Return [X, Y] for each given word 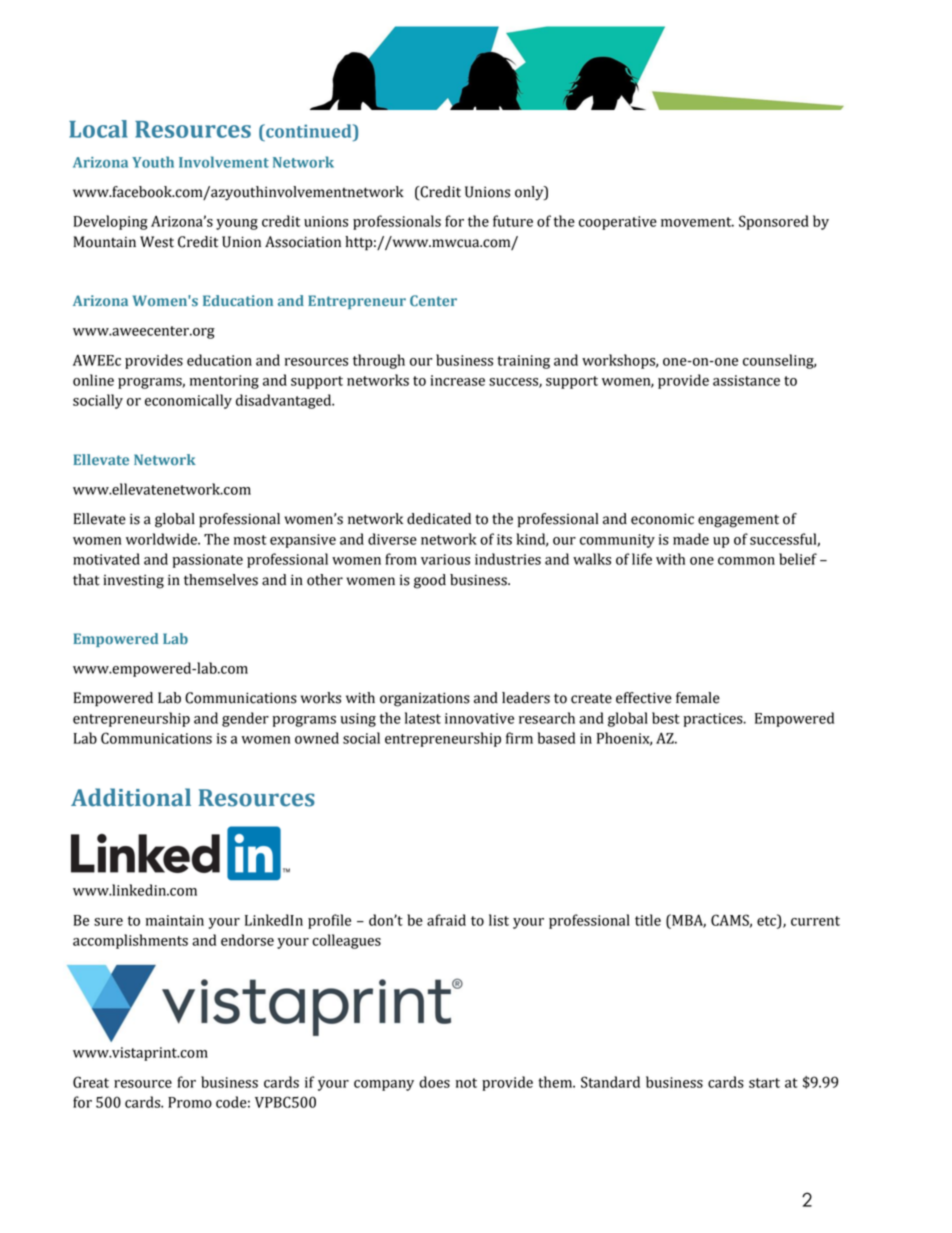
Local [98, 129]
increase [457, 380]
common [746, 561]
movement [697, 222]
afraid [446, 920]
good [430, 581]
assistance [746, 380]
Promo [190, 1102]
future [513, 221]
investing [133, 581]
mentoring [224, 382]
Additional [131, 797]
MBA [688, 921]
